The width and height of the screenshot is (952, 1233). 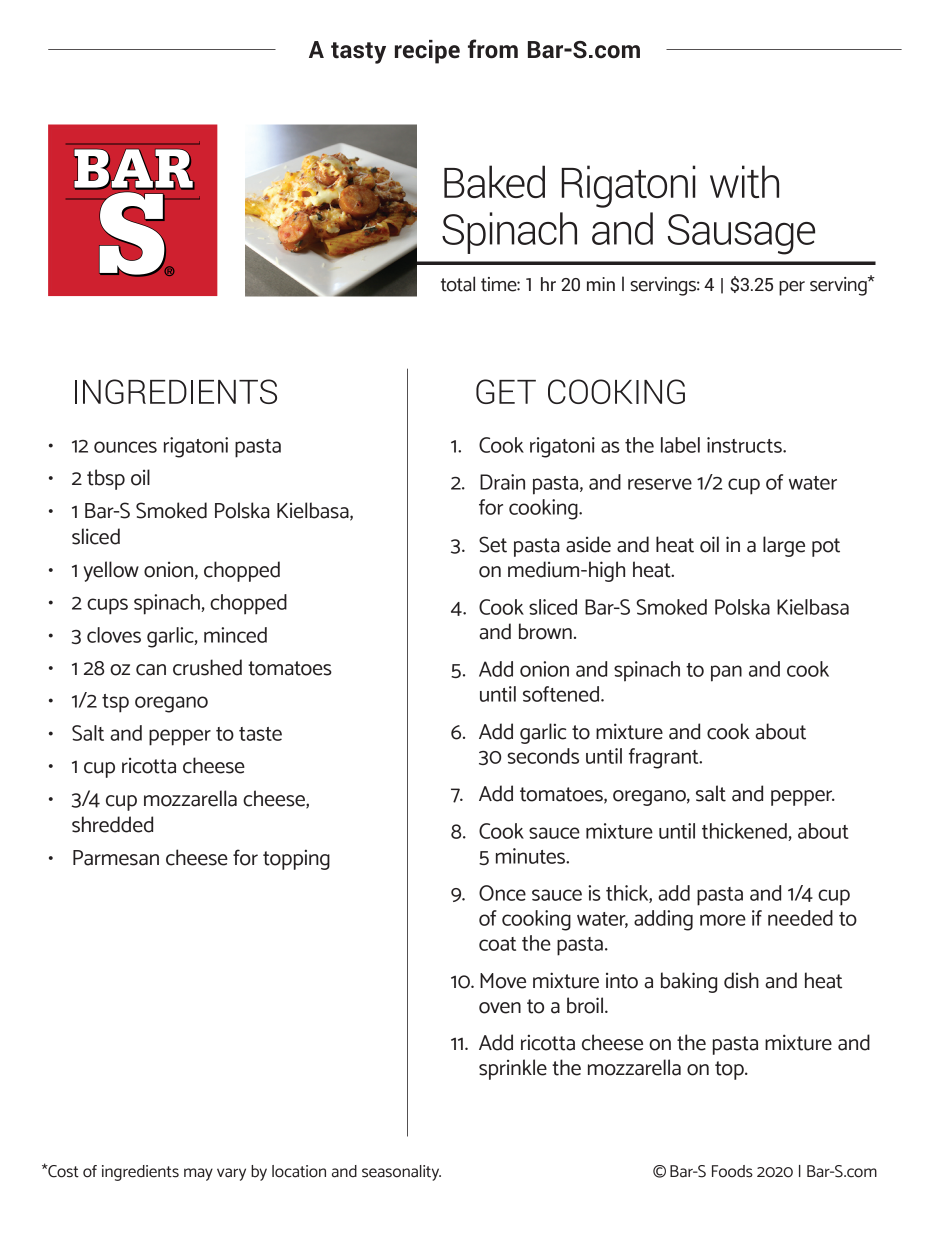 I want to click on tasty, so click(x=358, y=53).
